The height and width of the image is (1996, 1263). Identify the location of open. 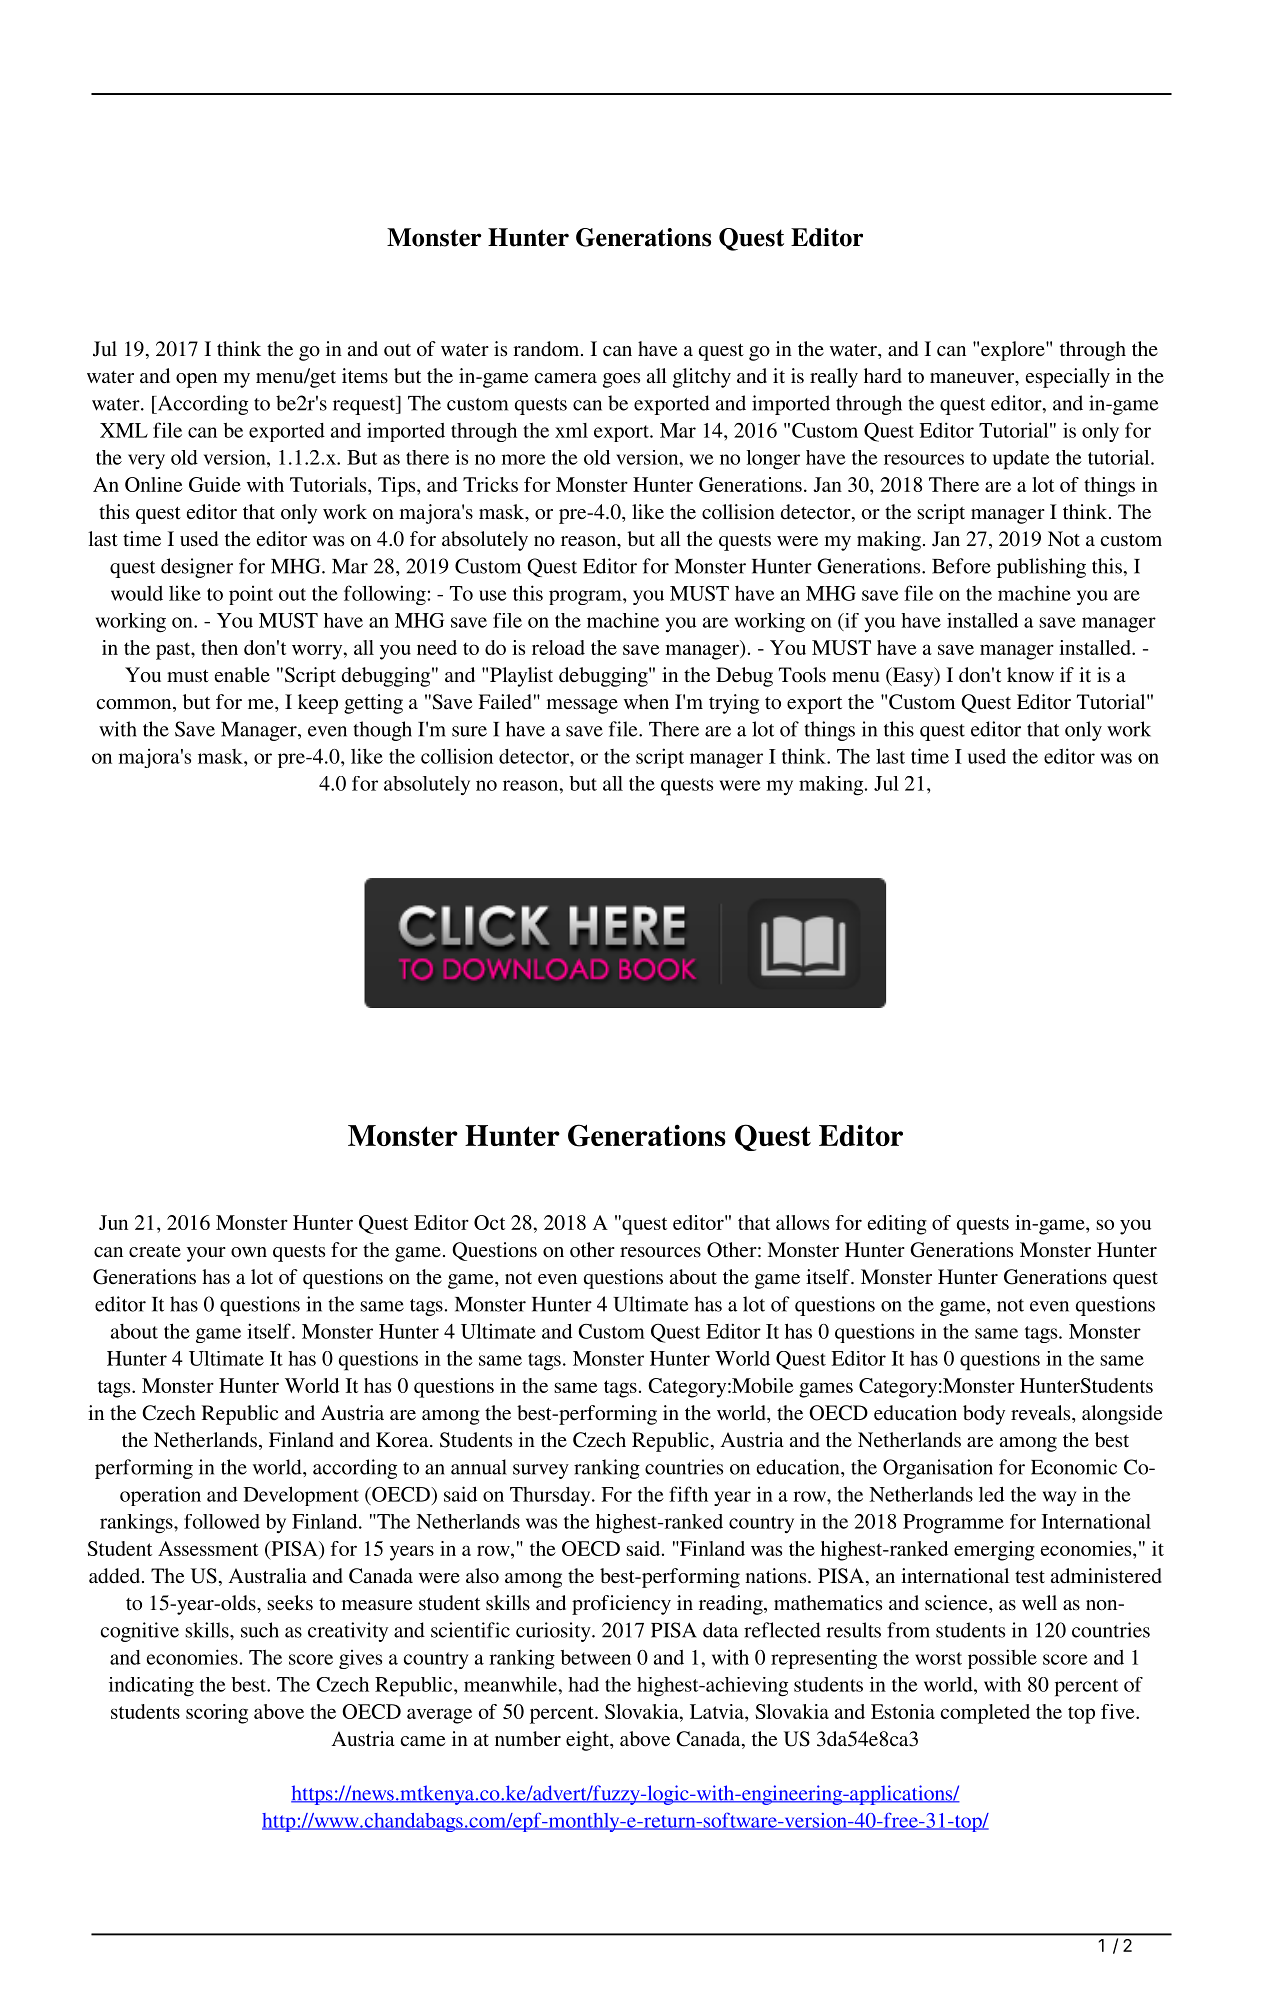
(196, 380).
